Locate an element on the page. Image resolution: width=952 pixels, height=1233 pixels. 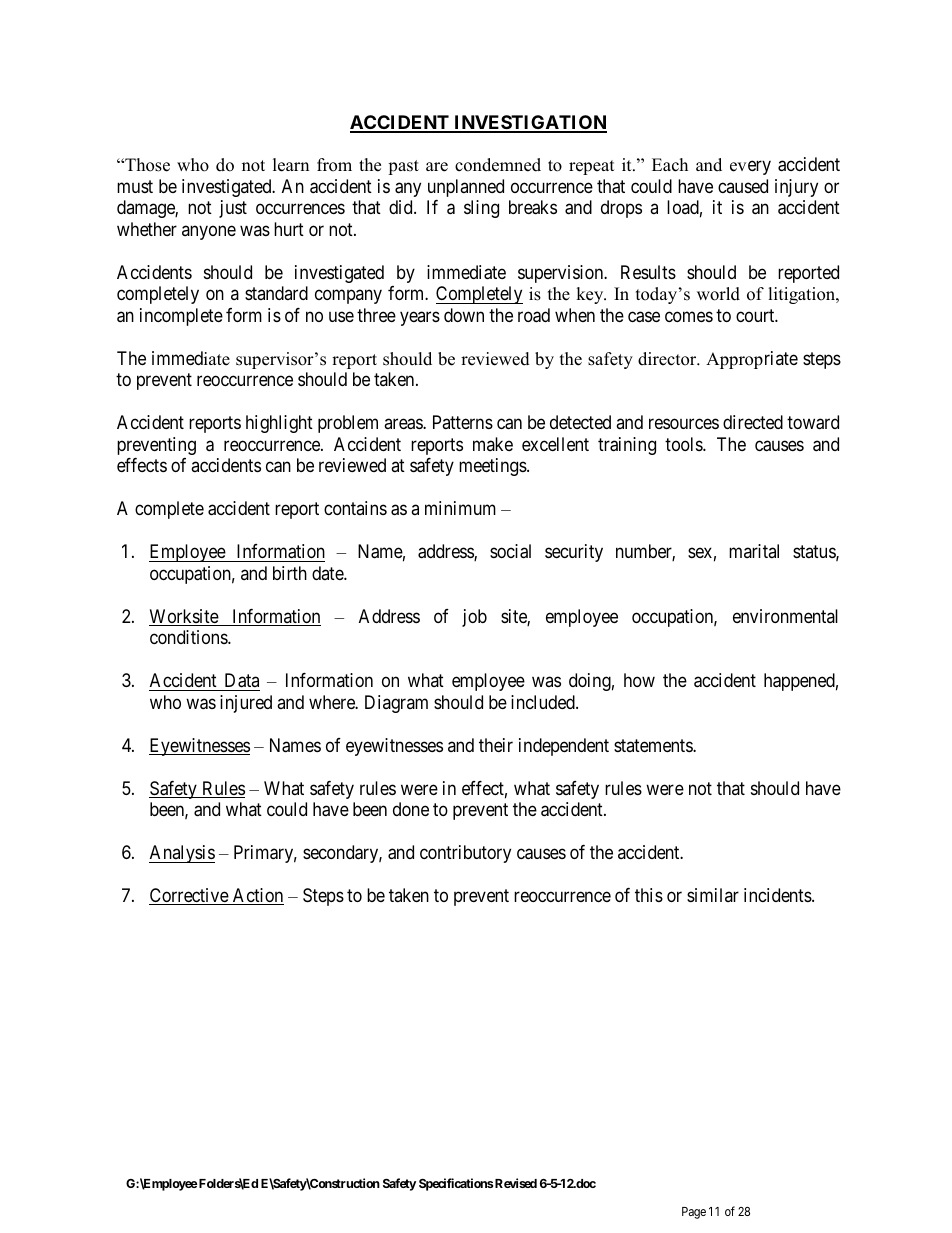
just is located at coordinates (233, 209).
